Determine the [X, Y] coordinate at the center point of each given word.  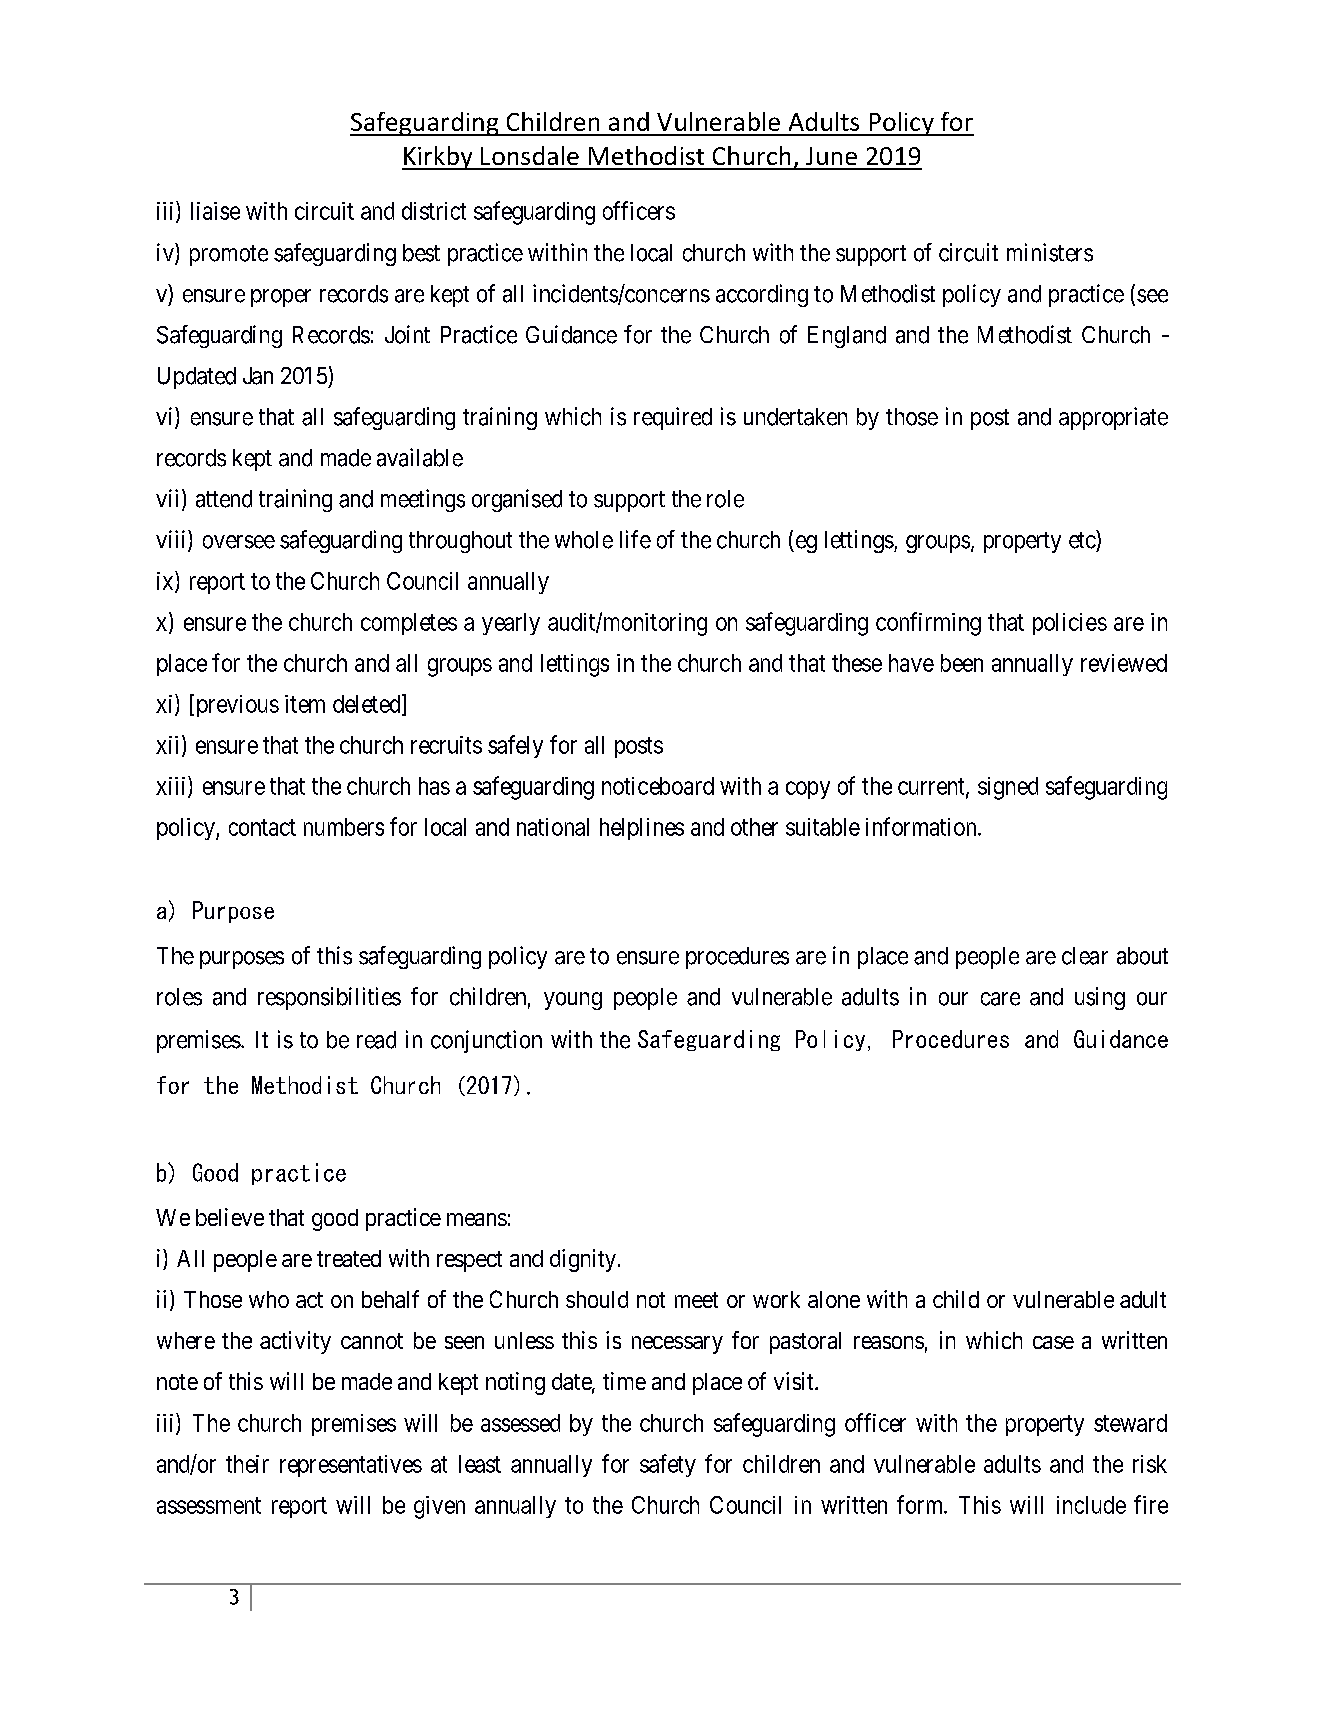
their [247, 1464]
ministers [1050, 252]
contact [262, 827]
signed [1008, 788]
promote [229, 255]
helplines [642, 829]
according [762, 295]
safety [668, 1465]
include [1091, 1505]
